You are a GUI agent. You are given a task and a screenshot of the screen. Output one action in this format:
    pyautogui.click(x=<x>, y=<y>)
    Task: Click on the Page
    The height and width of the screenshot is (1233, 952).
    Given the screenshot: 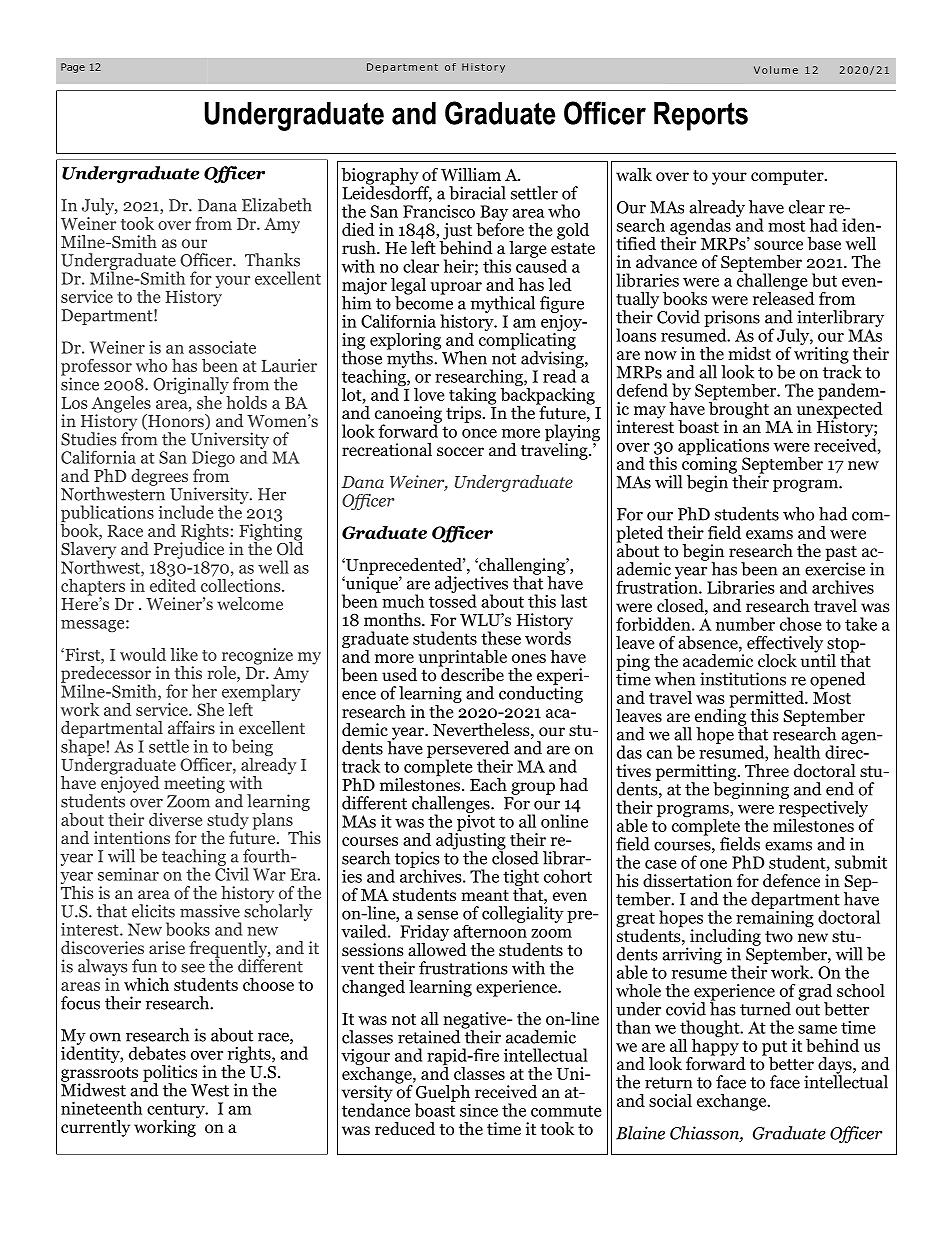 What is the action you would take?
    pyautogui.click(x=73, y=68)
